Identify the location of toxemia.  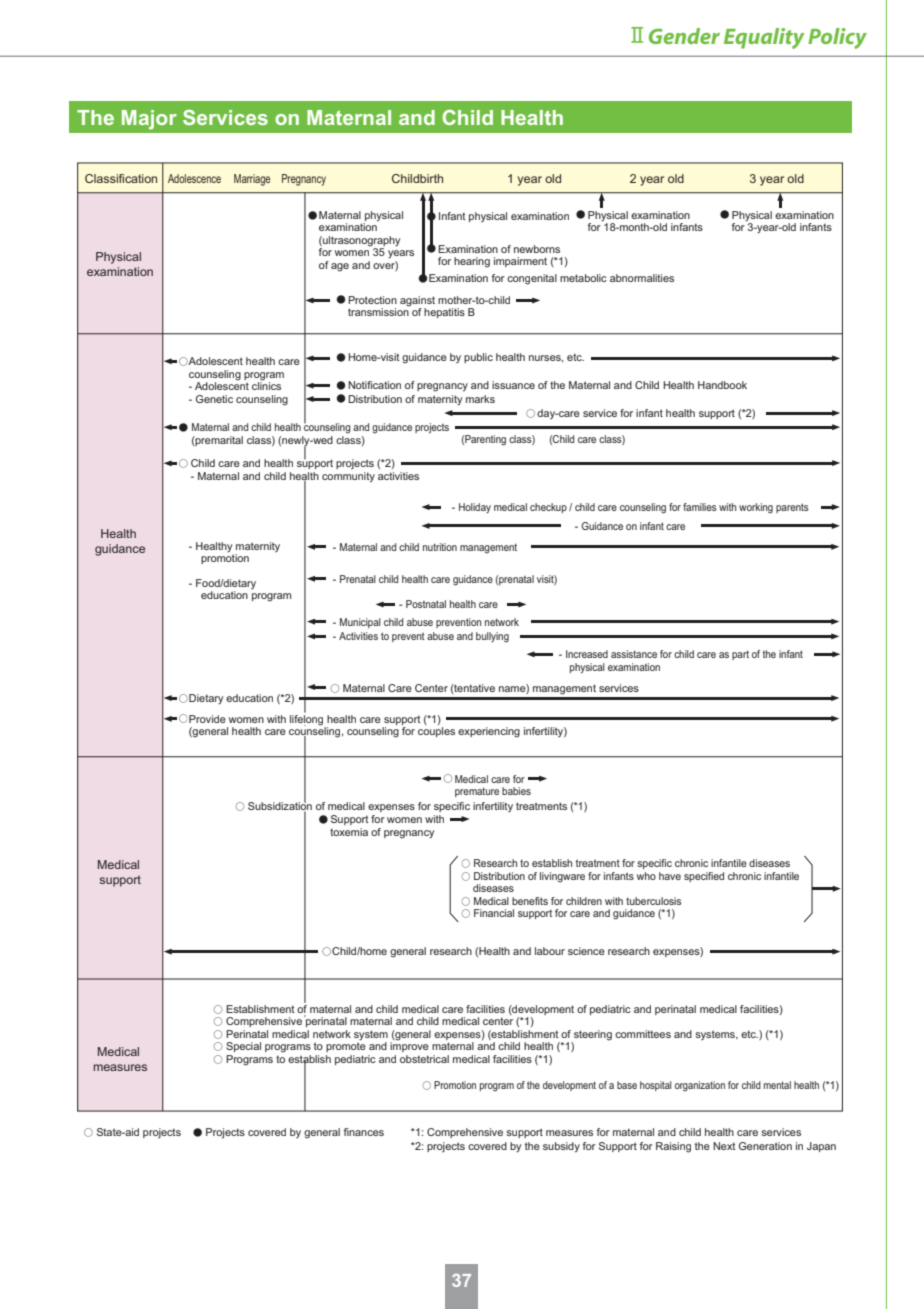
(349, 832).
